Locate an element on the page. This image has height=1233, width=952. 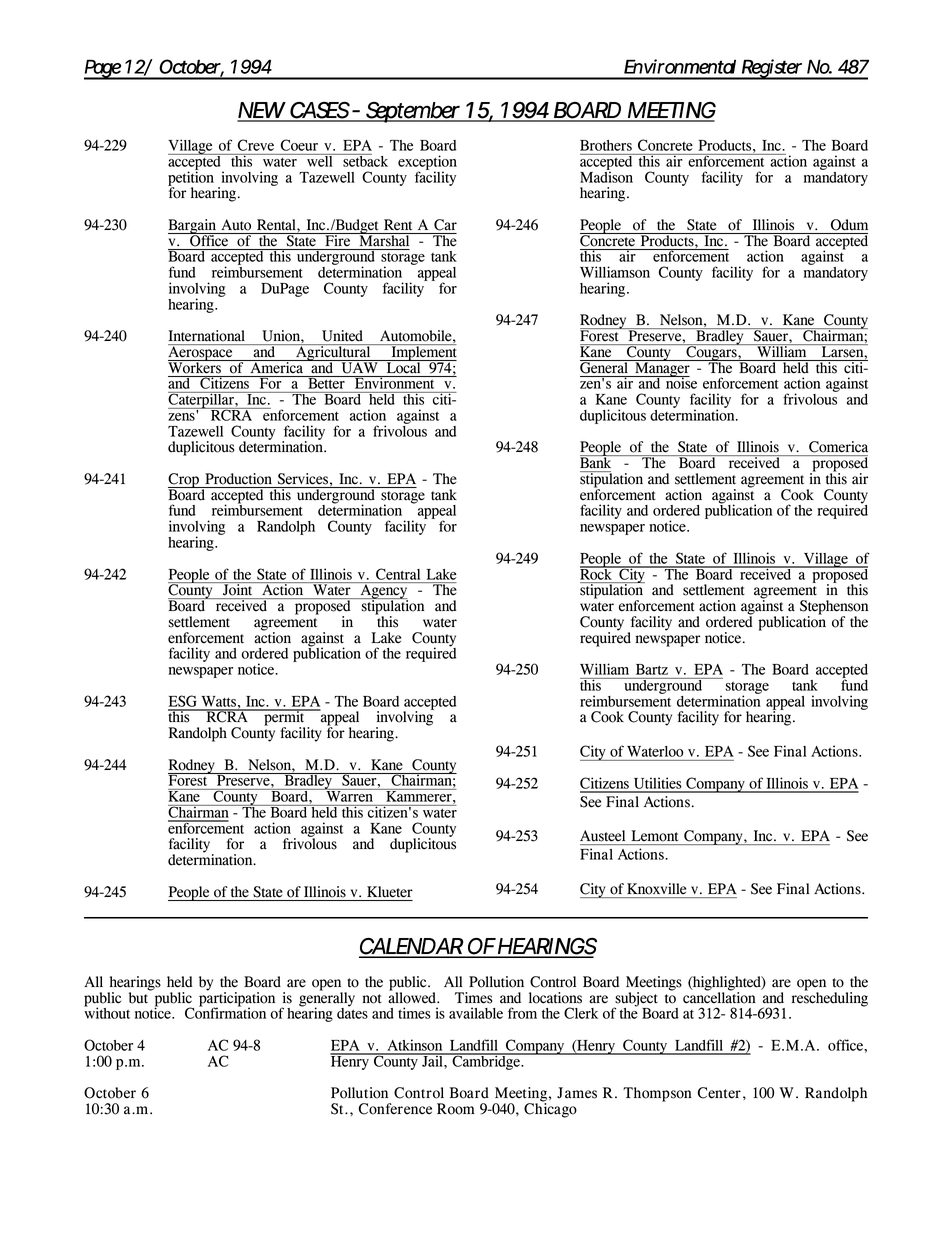
Joint is located at coordinates (238, 589).
